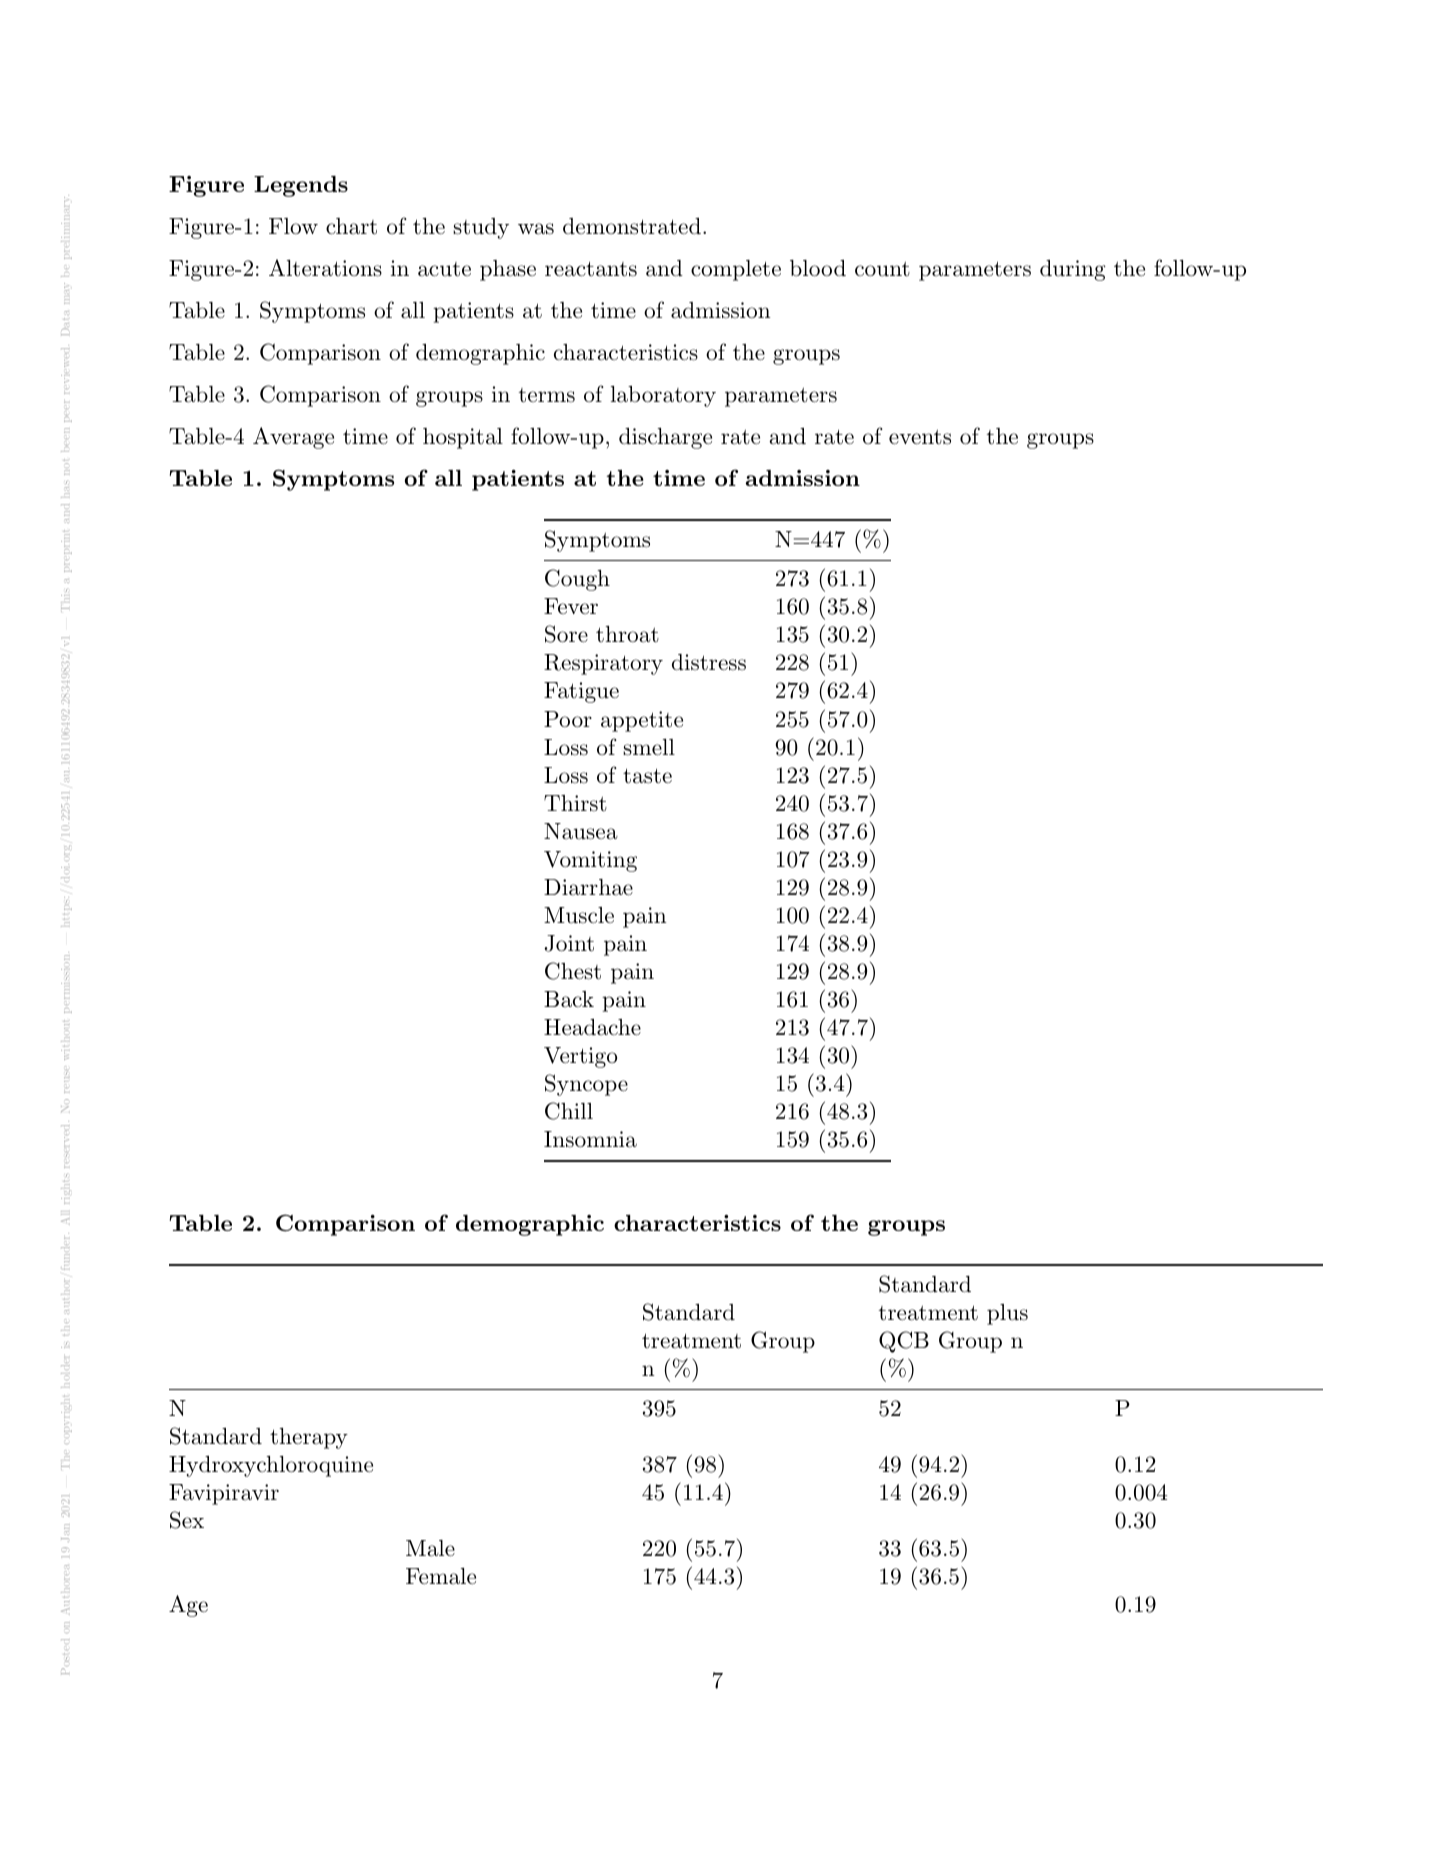 The height and width of the screenshot is (1857, 1435). I want to click on Hydroxychloroquine, so click(271, 1466).
